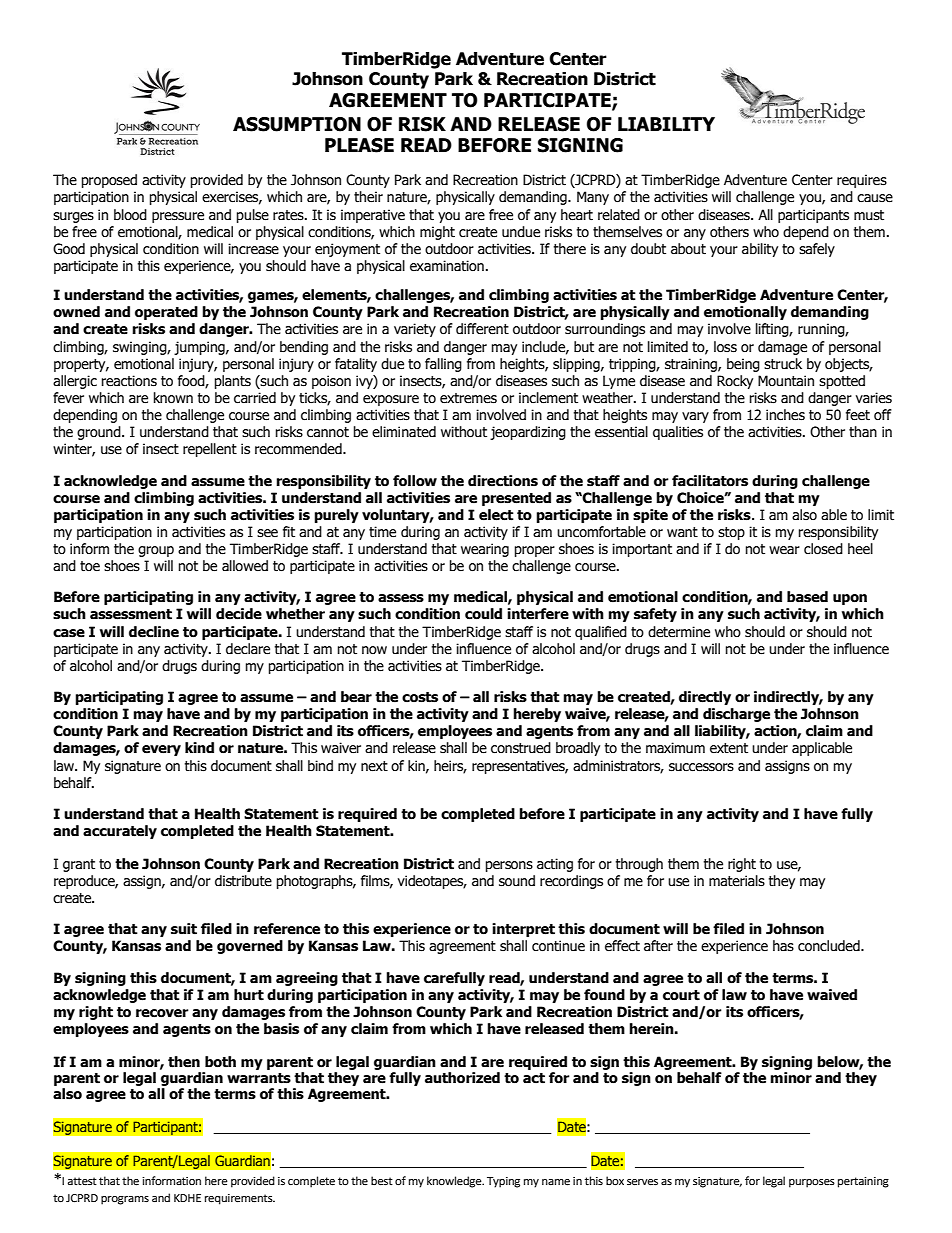  What do you see at coordinates (812, 1183) in the image?
I see `purposes` at bounding box center [812, 1183].
